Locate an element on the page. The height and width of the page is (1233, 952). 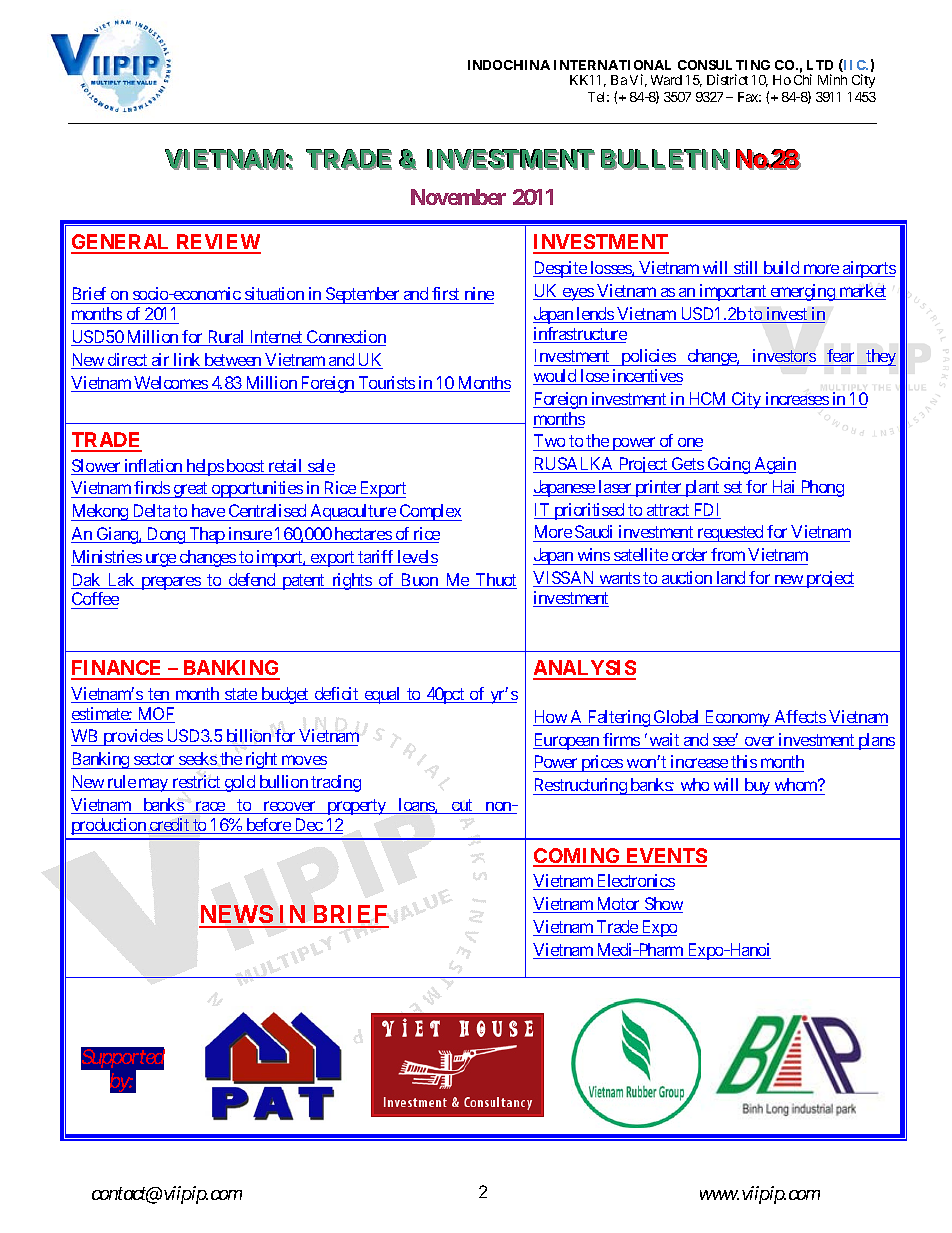
Minh is located at coordinates (832, 79).
